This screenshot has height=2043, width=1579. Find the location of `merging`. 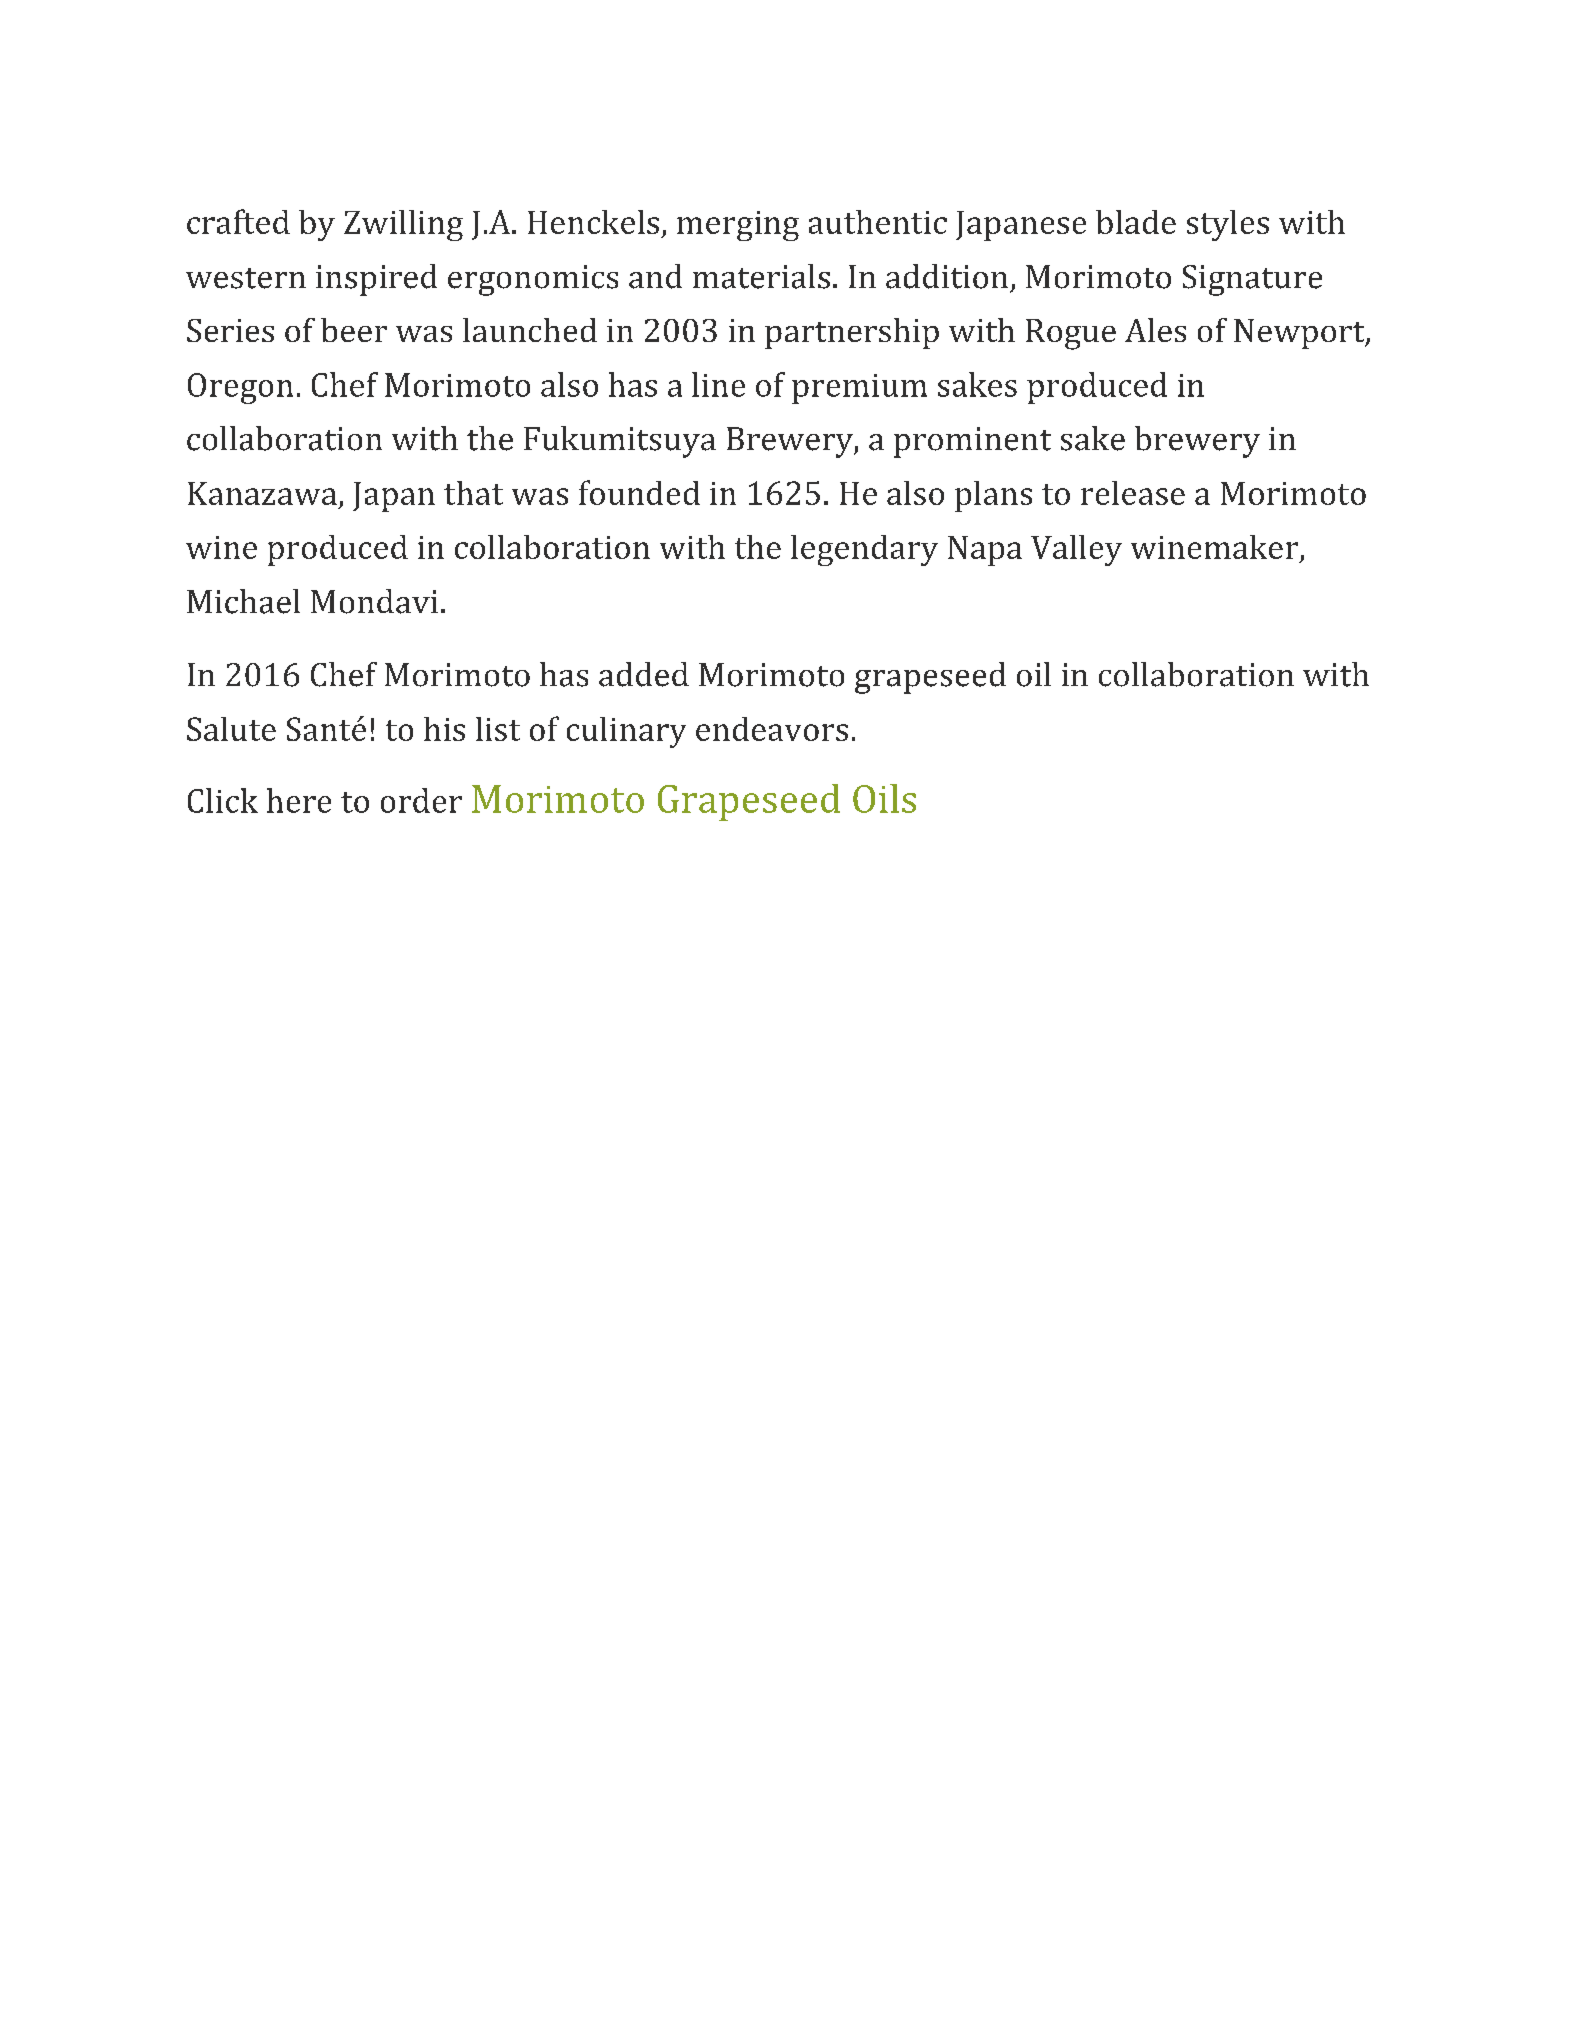

merging is located at coordinates (738, 226).
